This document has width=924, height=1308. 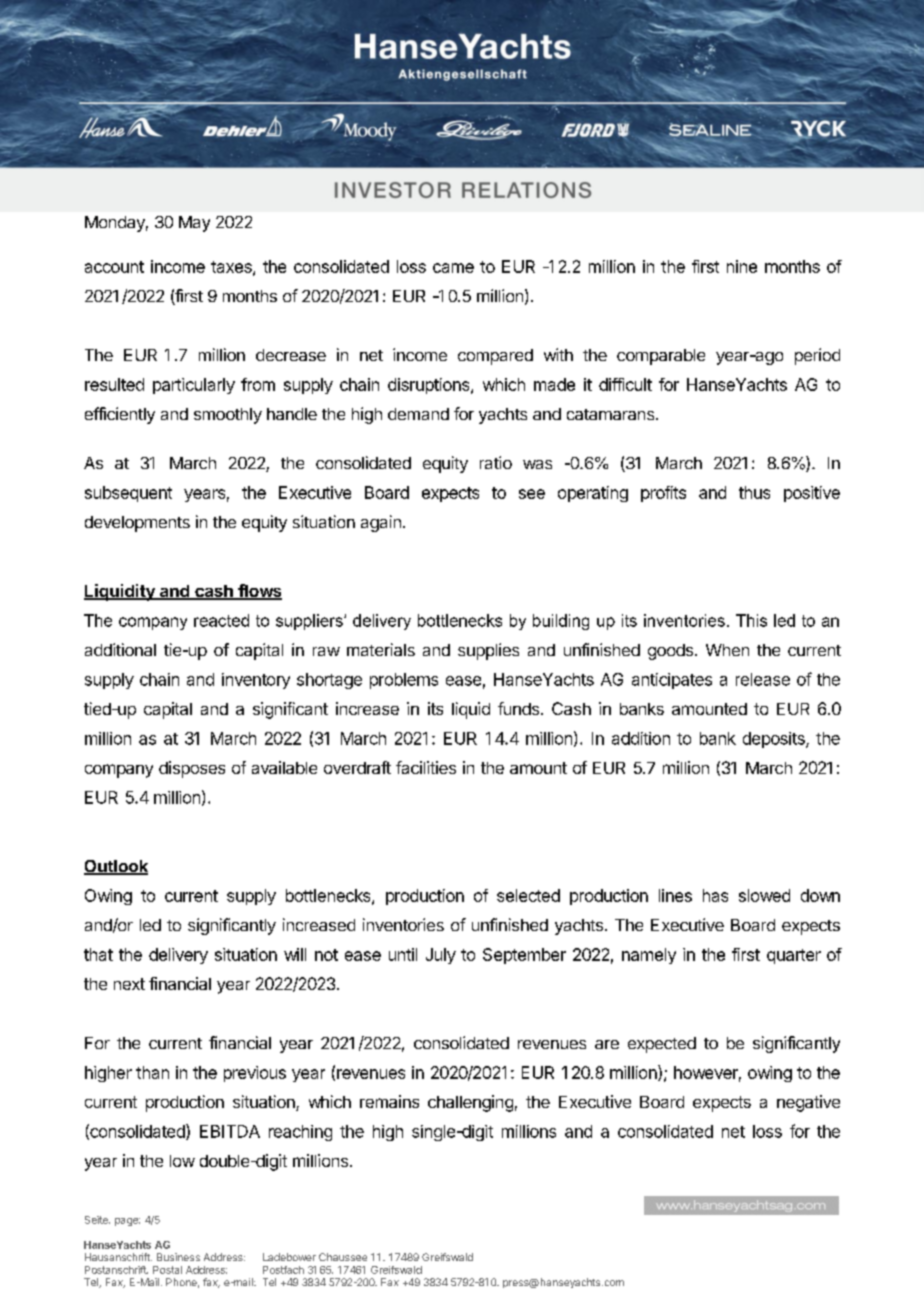 I want to click on came, so click(x=453, y=268).
